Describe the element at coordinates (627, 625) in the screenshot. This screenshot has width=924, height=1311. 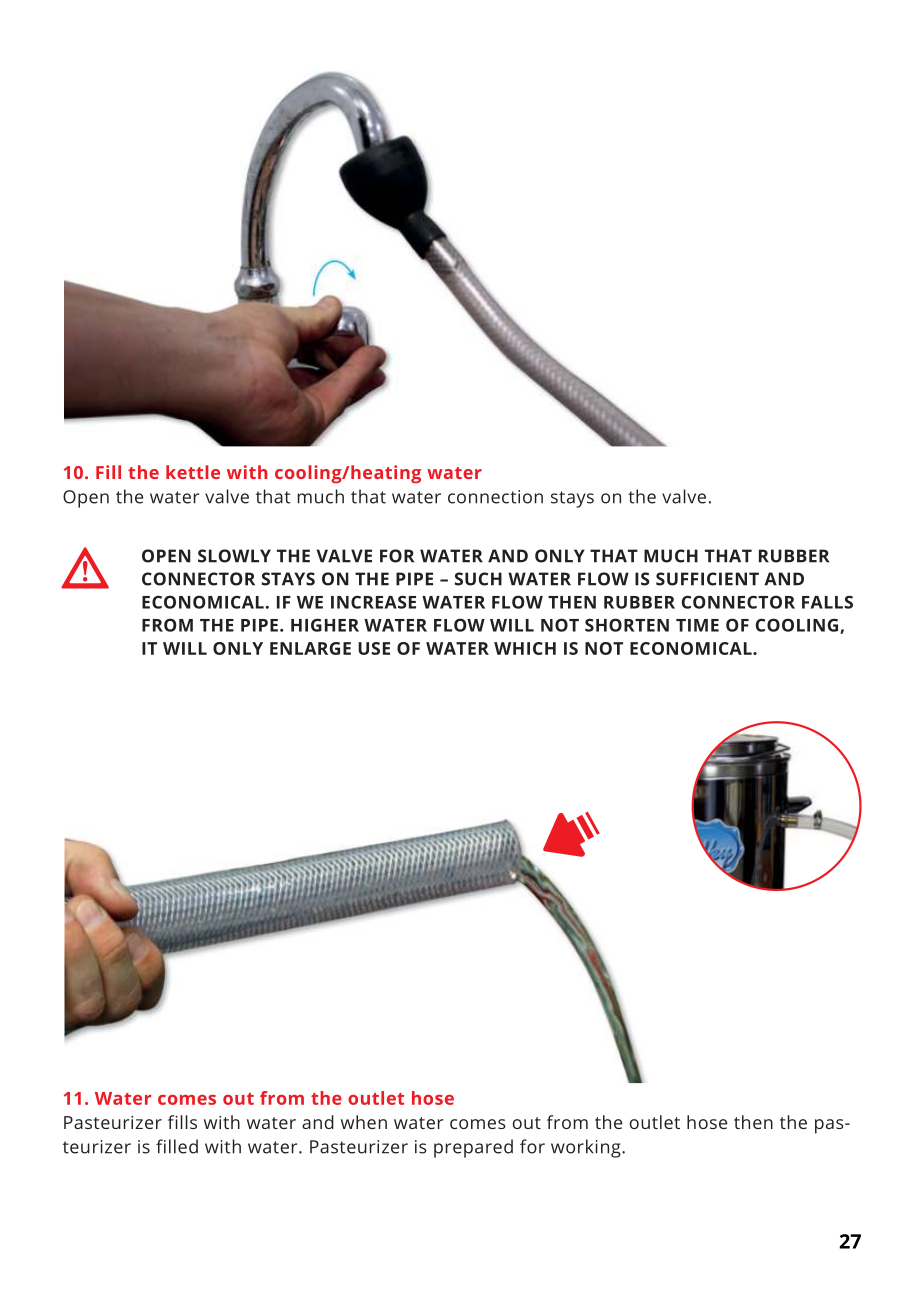
I see `SHORTEN` at that location.
